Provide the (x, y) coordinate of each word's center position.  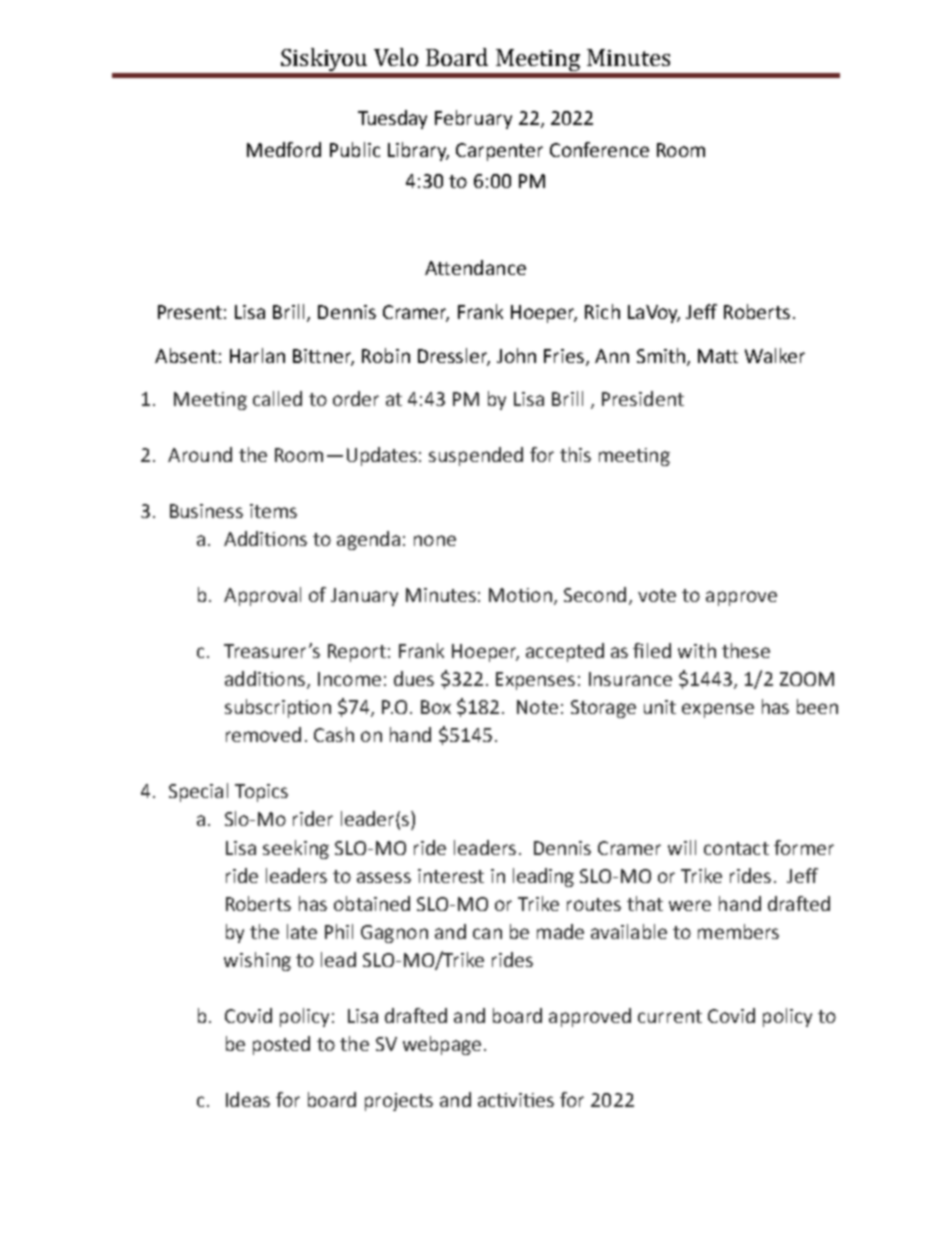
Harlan (257, 355)
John (516, 355)
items (273, 511)
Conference (599, 149)
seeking (296, 849)
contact (736, 848)
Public (355, 149)
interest (451, 876)
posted (281, 1045)
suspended (476, 456)
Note (537, 707)
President (643, 398)
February (473, 119)
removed (263, 734)
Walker (775, 355)
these (746, 650)
